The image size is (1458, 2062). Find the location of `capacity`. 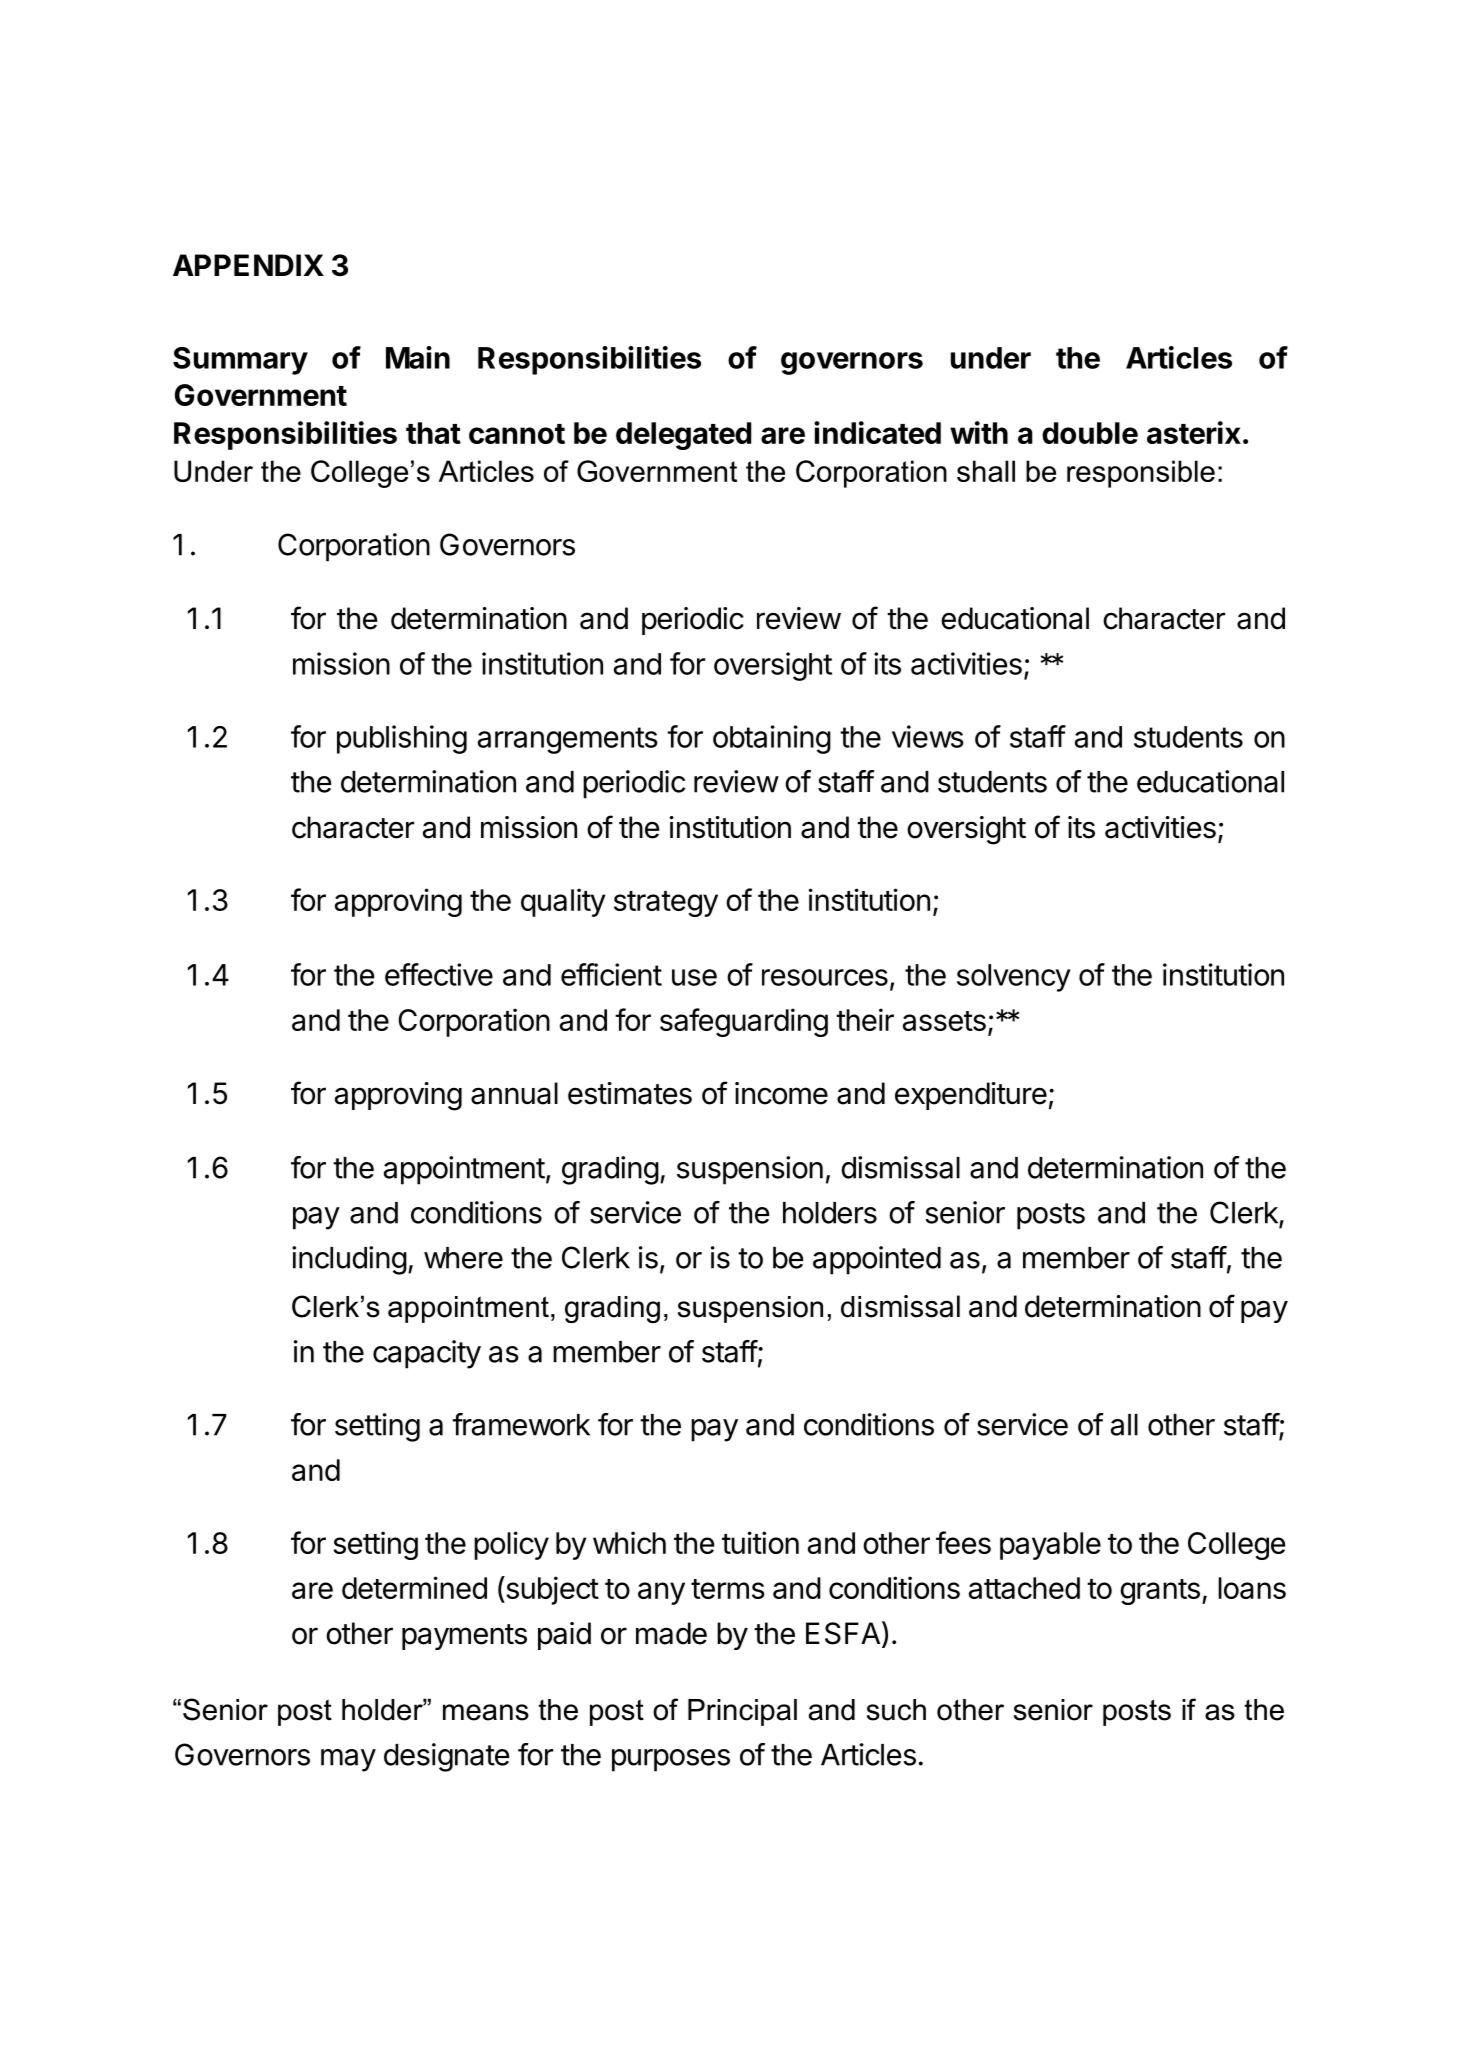

capacity is located at coordinates (427, 1354).
